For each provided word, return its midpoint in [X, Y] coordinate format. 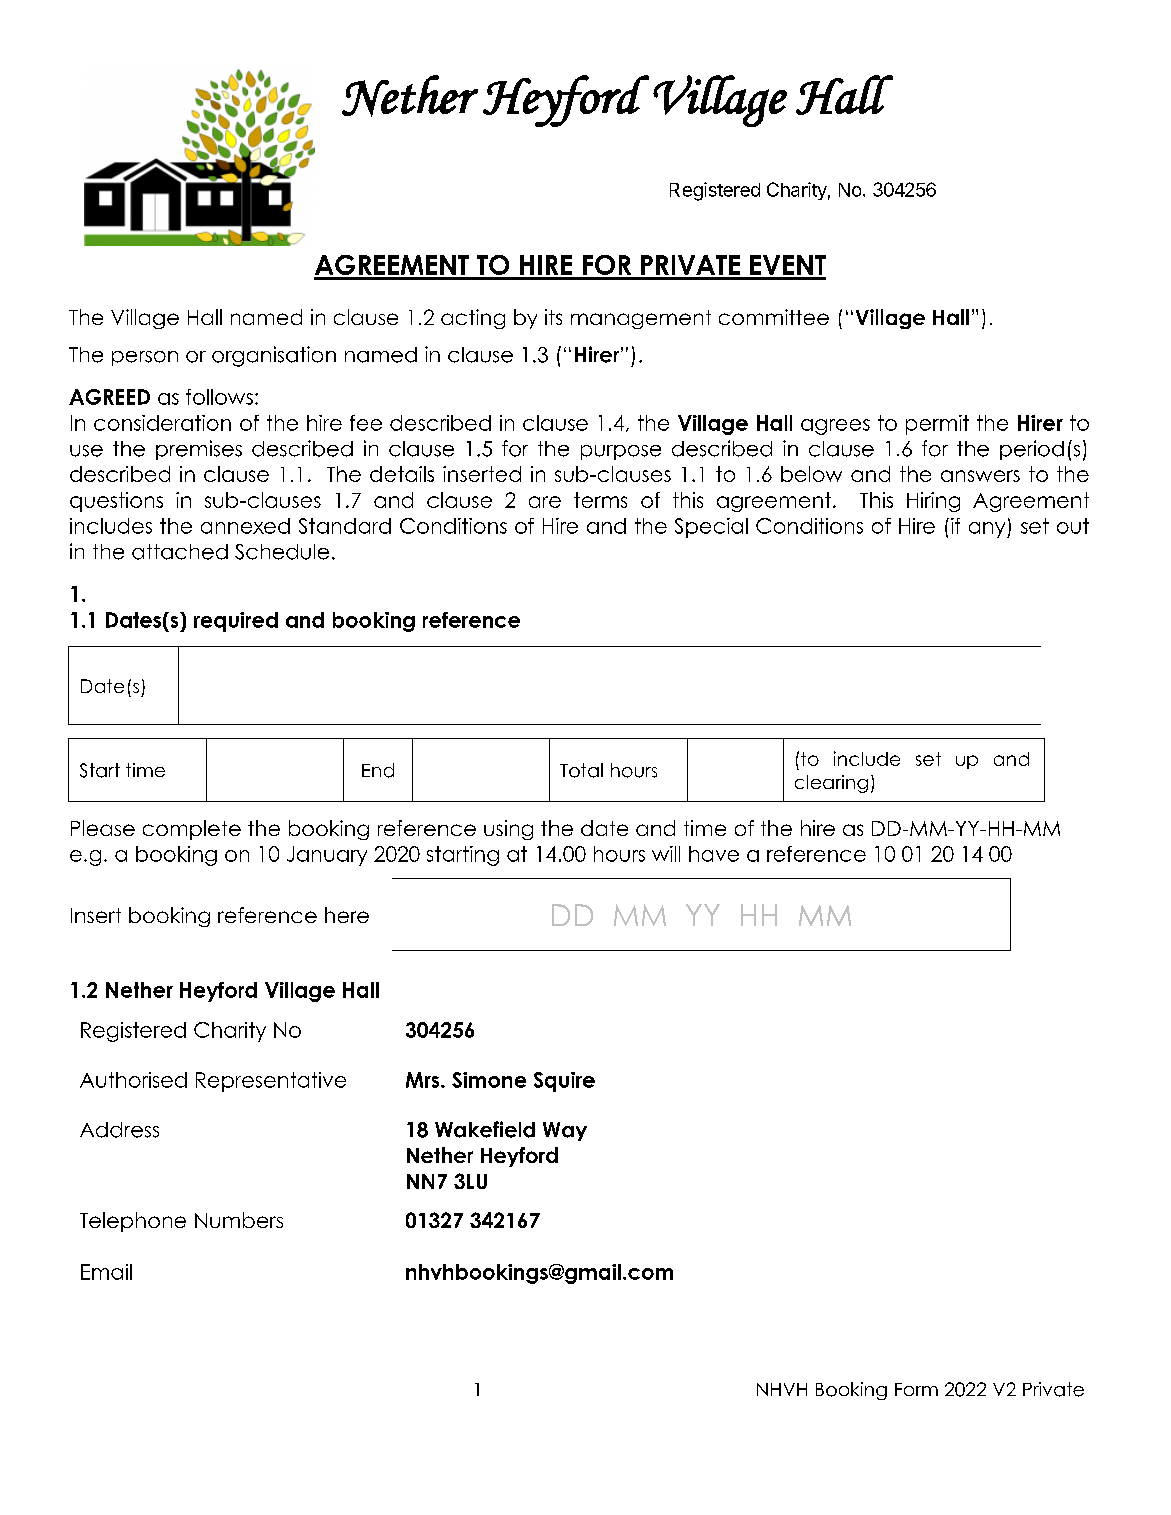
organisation [274, 356]
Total [581, 770]
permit [937, 425]
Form [916, 1389]
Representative [271, 1082]
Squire [564, 1082]
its [553, 317]
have [714, 854]
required [236, 622]
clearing [831, 784]
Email [106, 1272]
